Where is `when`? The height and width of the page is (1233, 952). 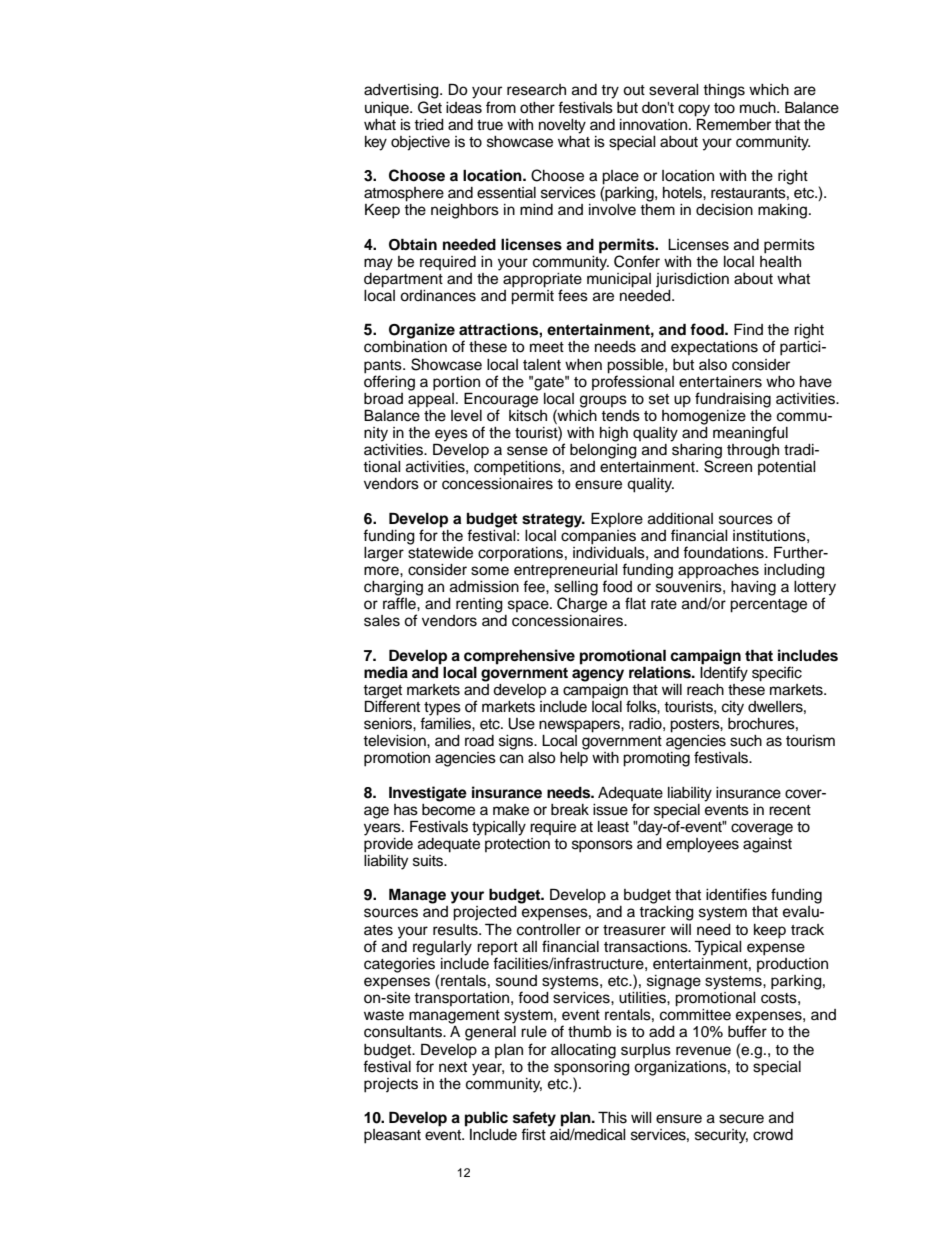
when is located at coordinates (583, 365).
